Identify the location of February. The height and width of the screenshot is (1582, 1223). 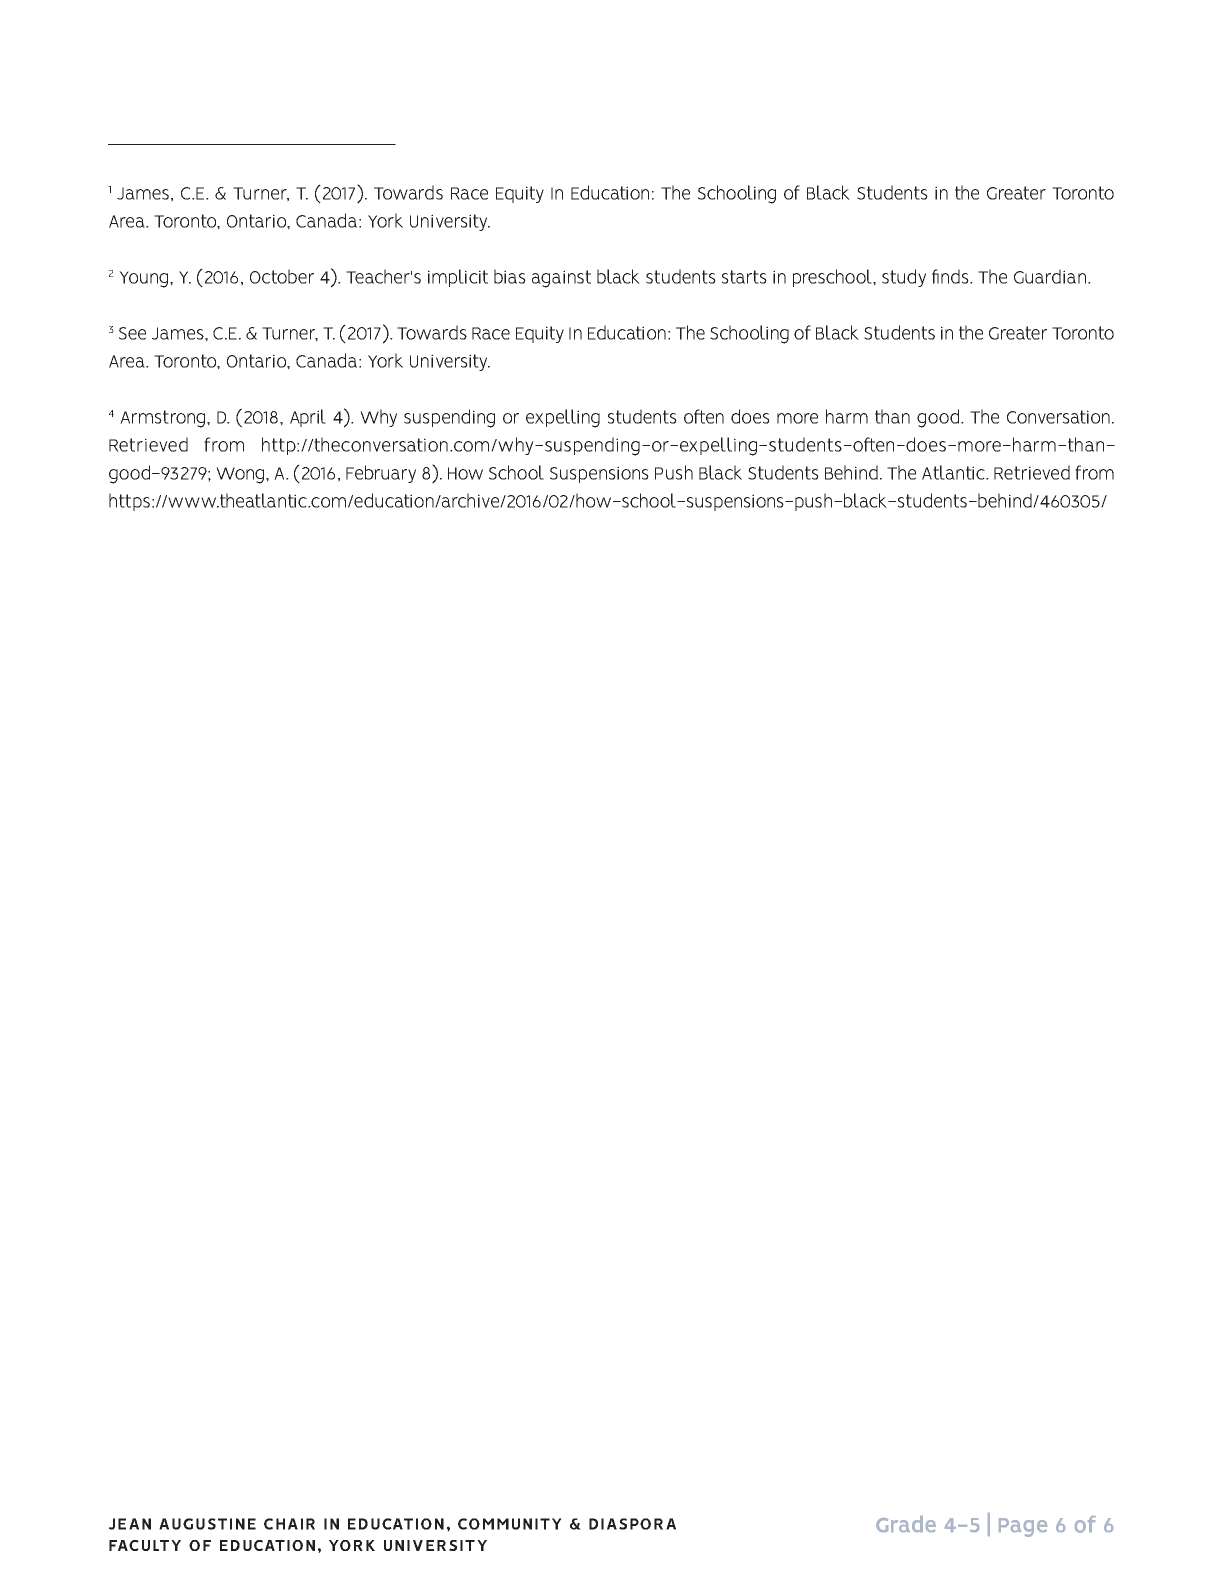
(381, 474).
